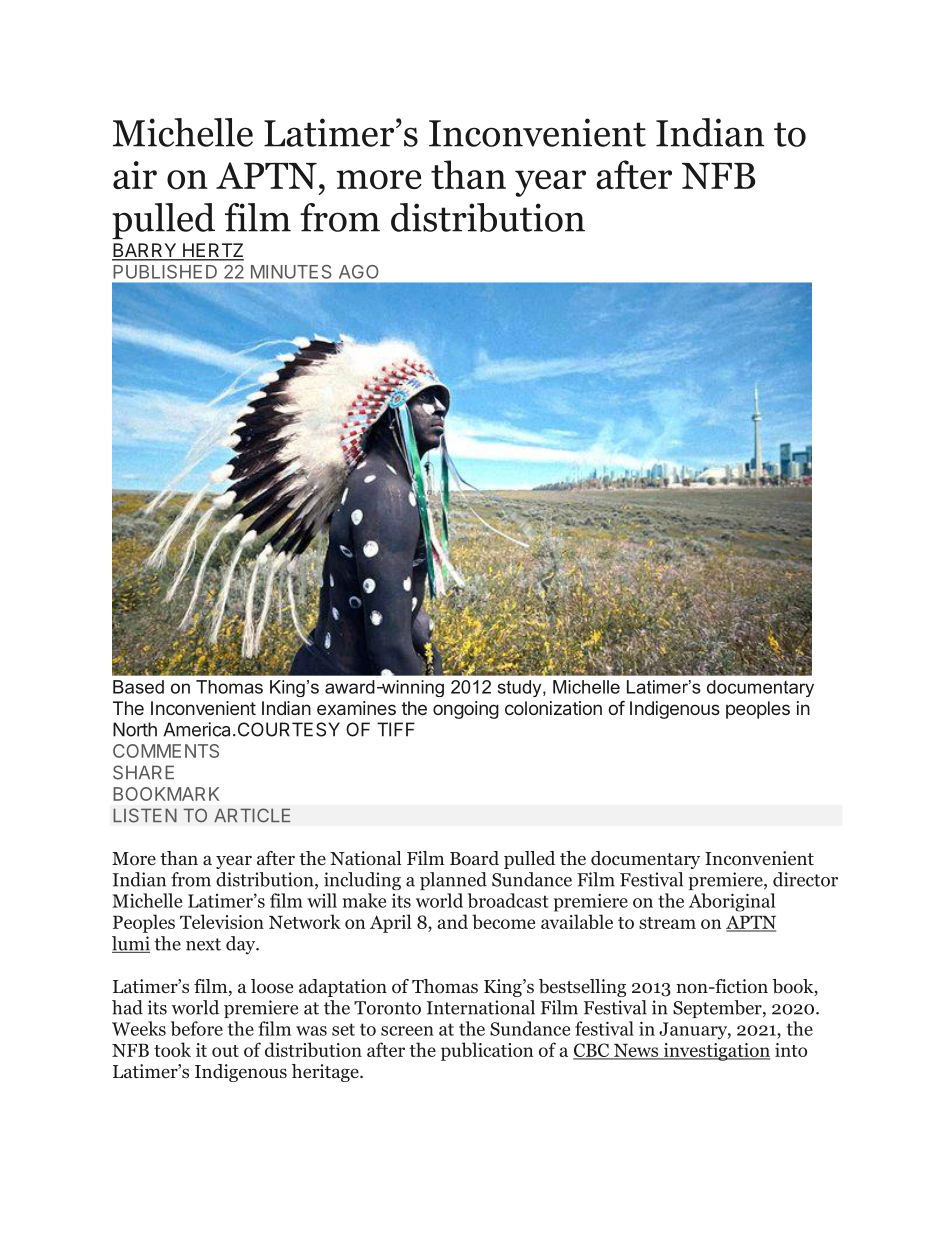 The width and height of the screenshot is (952, 1233). What do you see at coordinates (138, 687) in the screenshot?
I see `Based` at bounding box center [138, 687].
